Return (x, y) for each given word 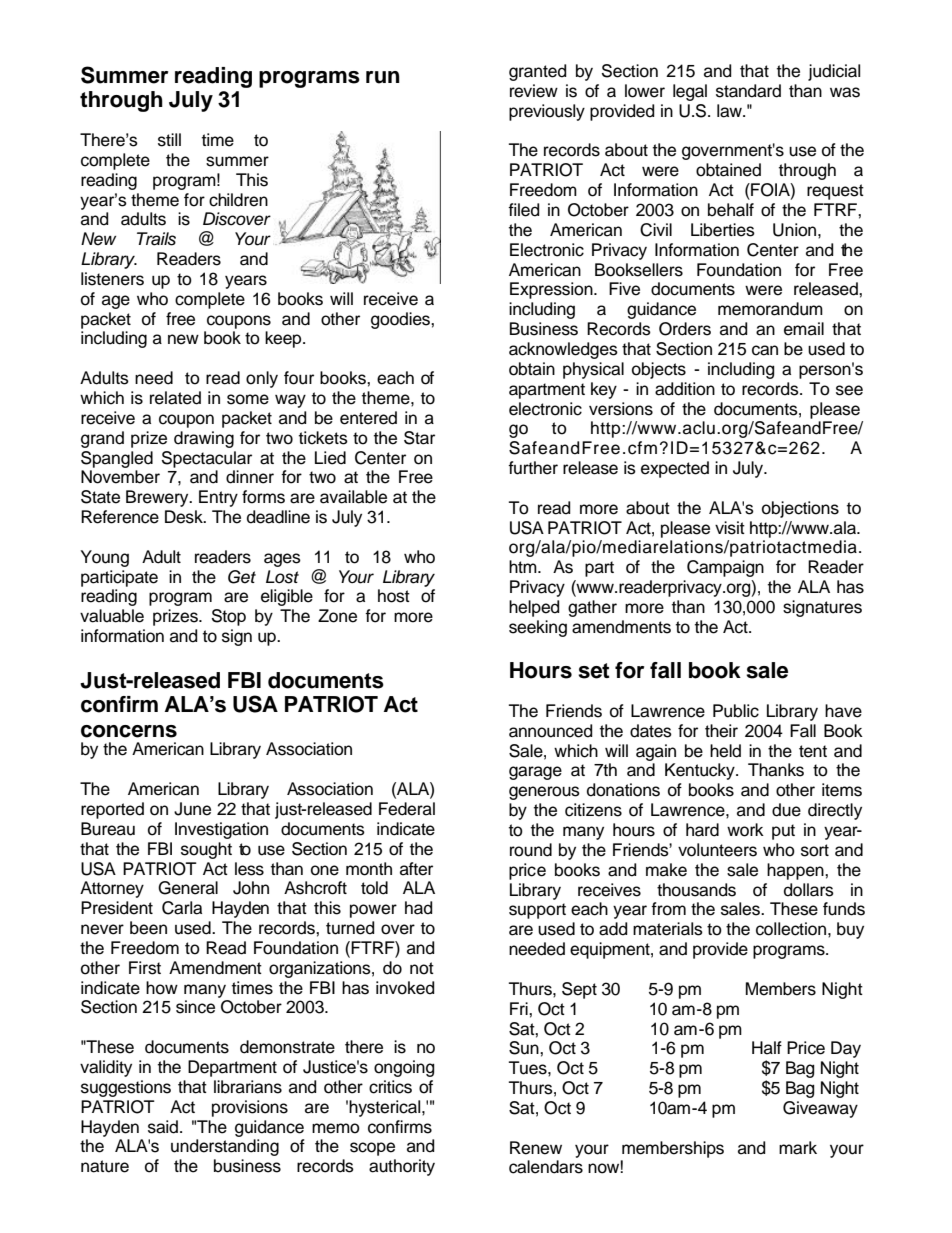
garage (535, 773)
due (786, 810)
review (534, 91)
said (164, 1127)
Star (419, 438)
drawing (204, 439)
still (169, 140)
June (192, 809)
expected (675, 469)
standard (748, 91)
